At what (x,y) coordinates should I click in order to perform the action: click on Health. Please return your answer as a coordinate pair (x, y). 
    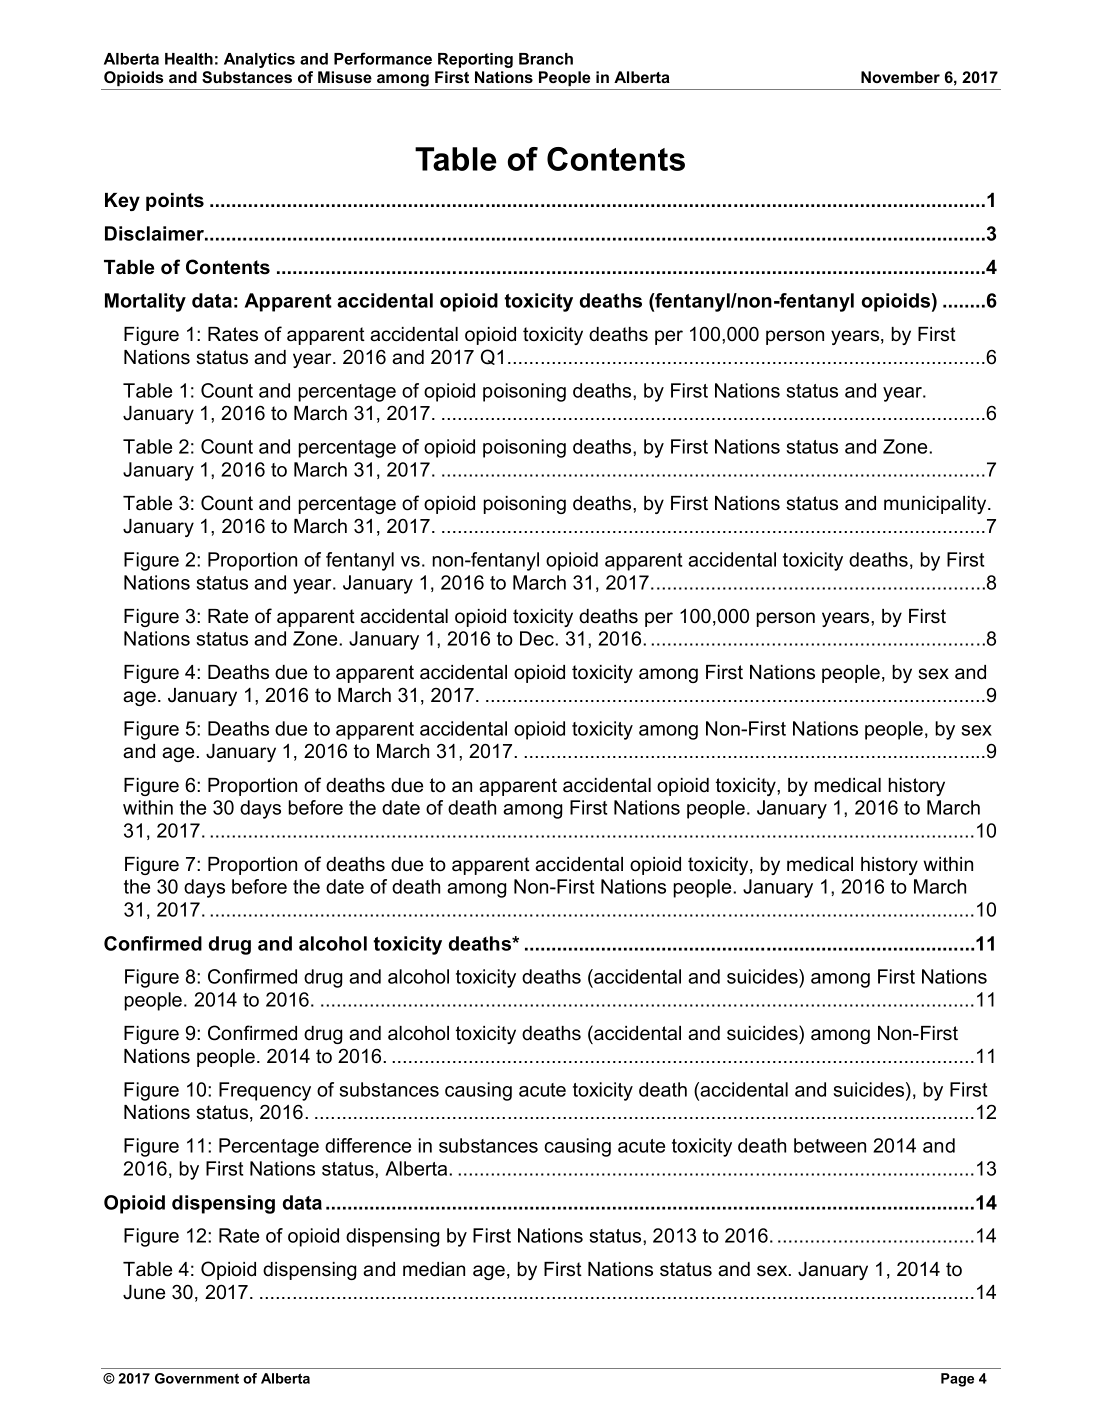
    Looking at the image, I should click on (189, 59).
